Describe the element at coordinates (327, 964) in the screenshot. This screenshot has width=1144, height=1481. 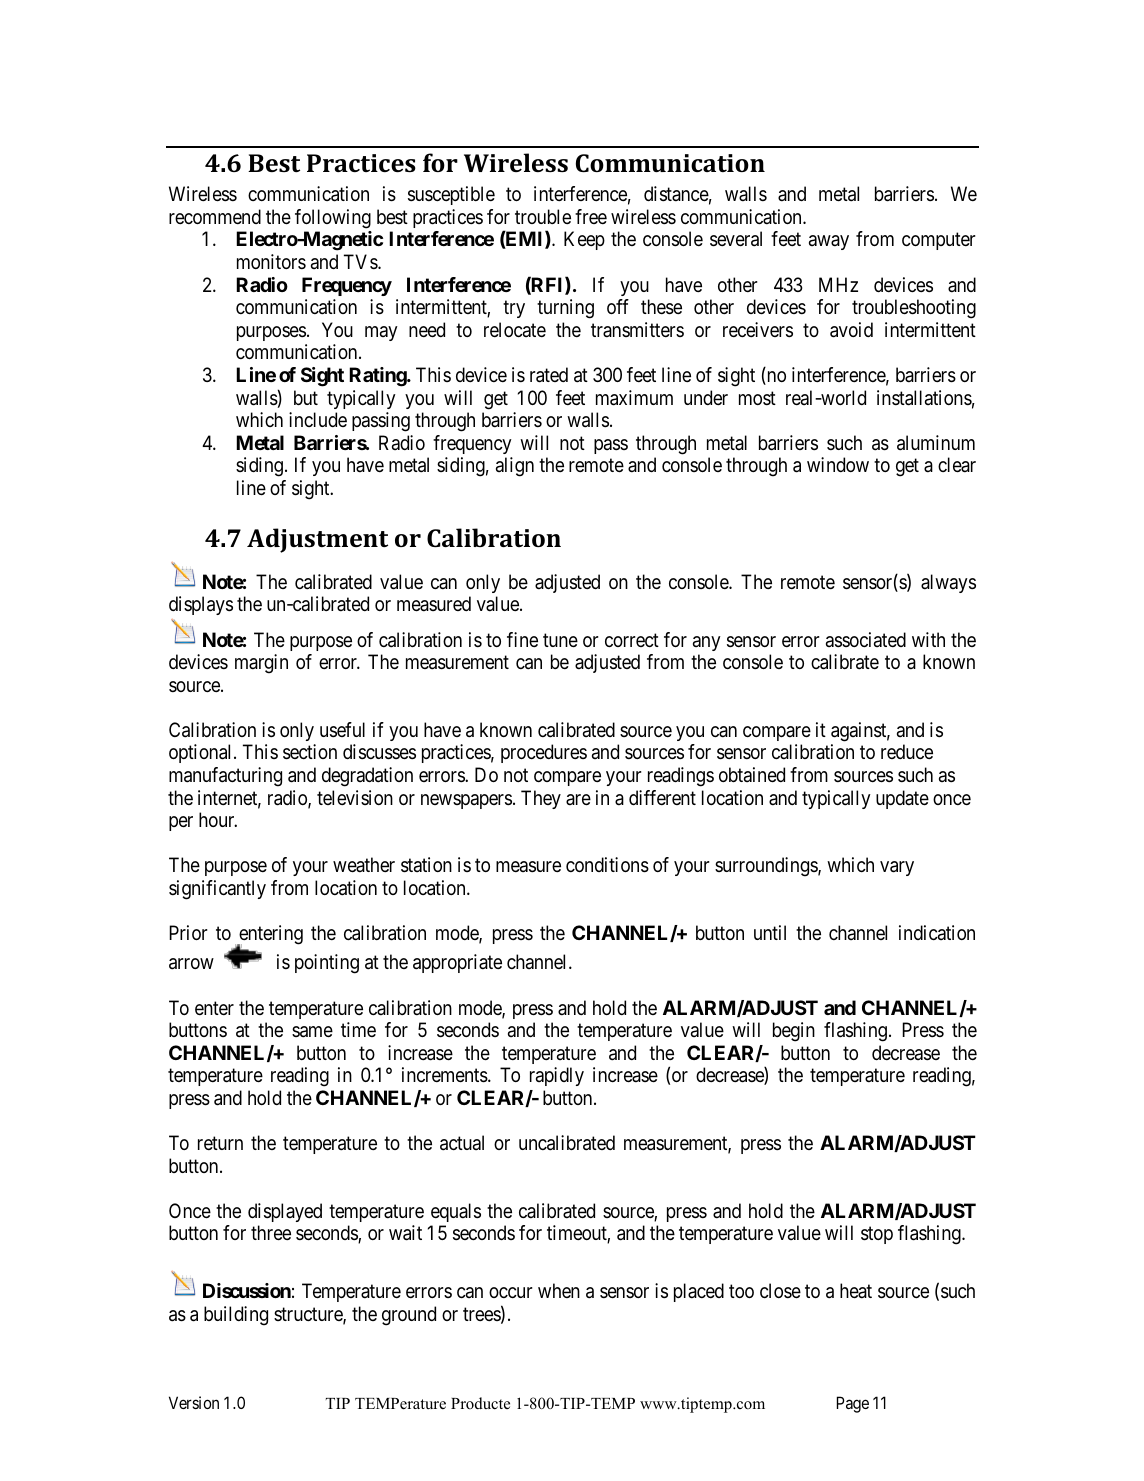
I see `pointing` at that location.
